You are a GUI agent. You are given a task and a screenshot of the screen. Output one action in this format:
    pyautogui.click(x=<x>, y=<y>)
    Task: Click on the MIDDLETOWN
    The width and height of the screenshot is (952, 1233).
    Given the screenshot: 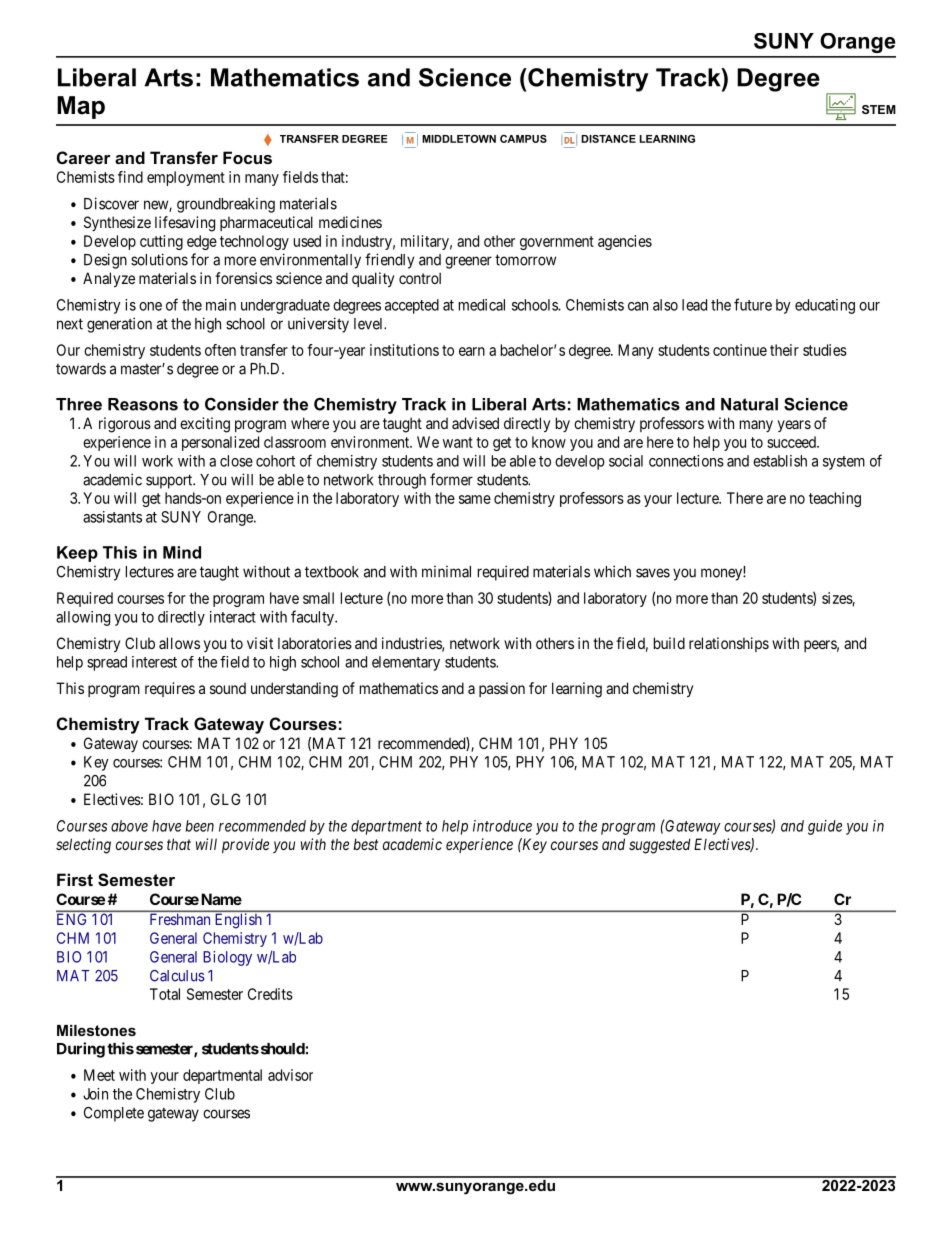 What is the action you would take?
    pyautogui.click(x=459, y=139)
